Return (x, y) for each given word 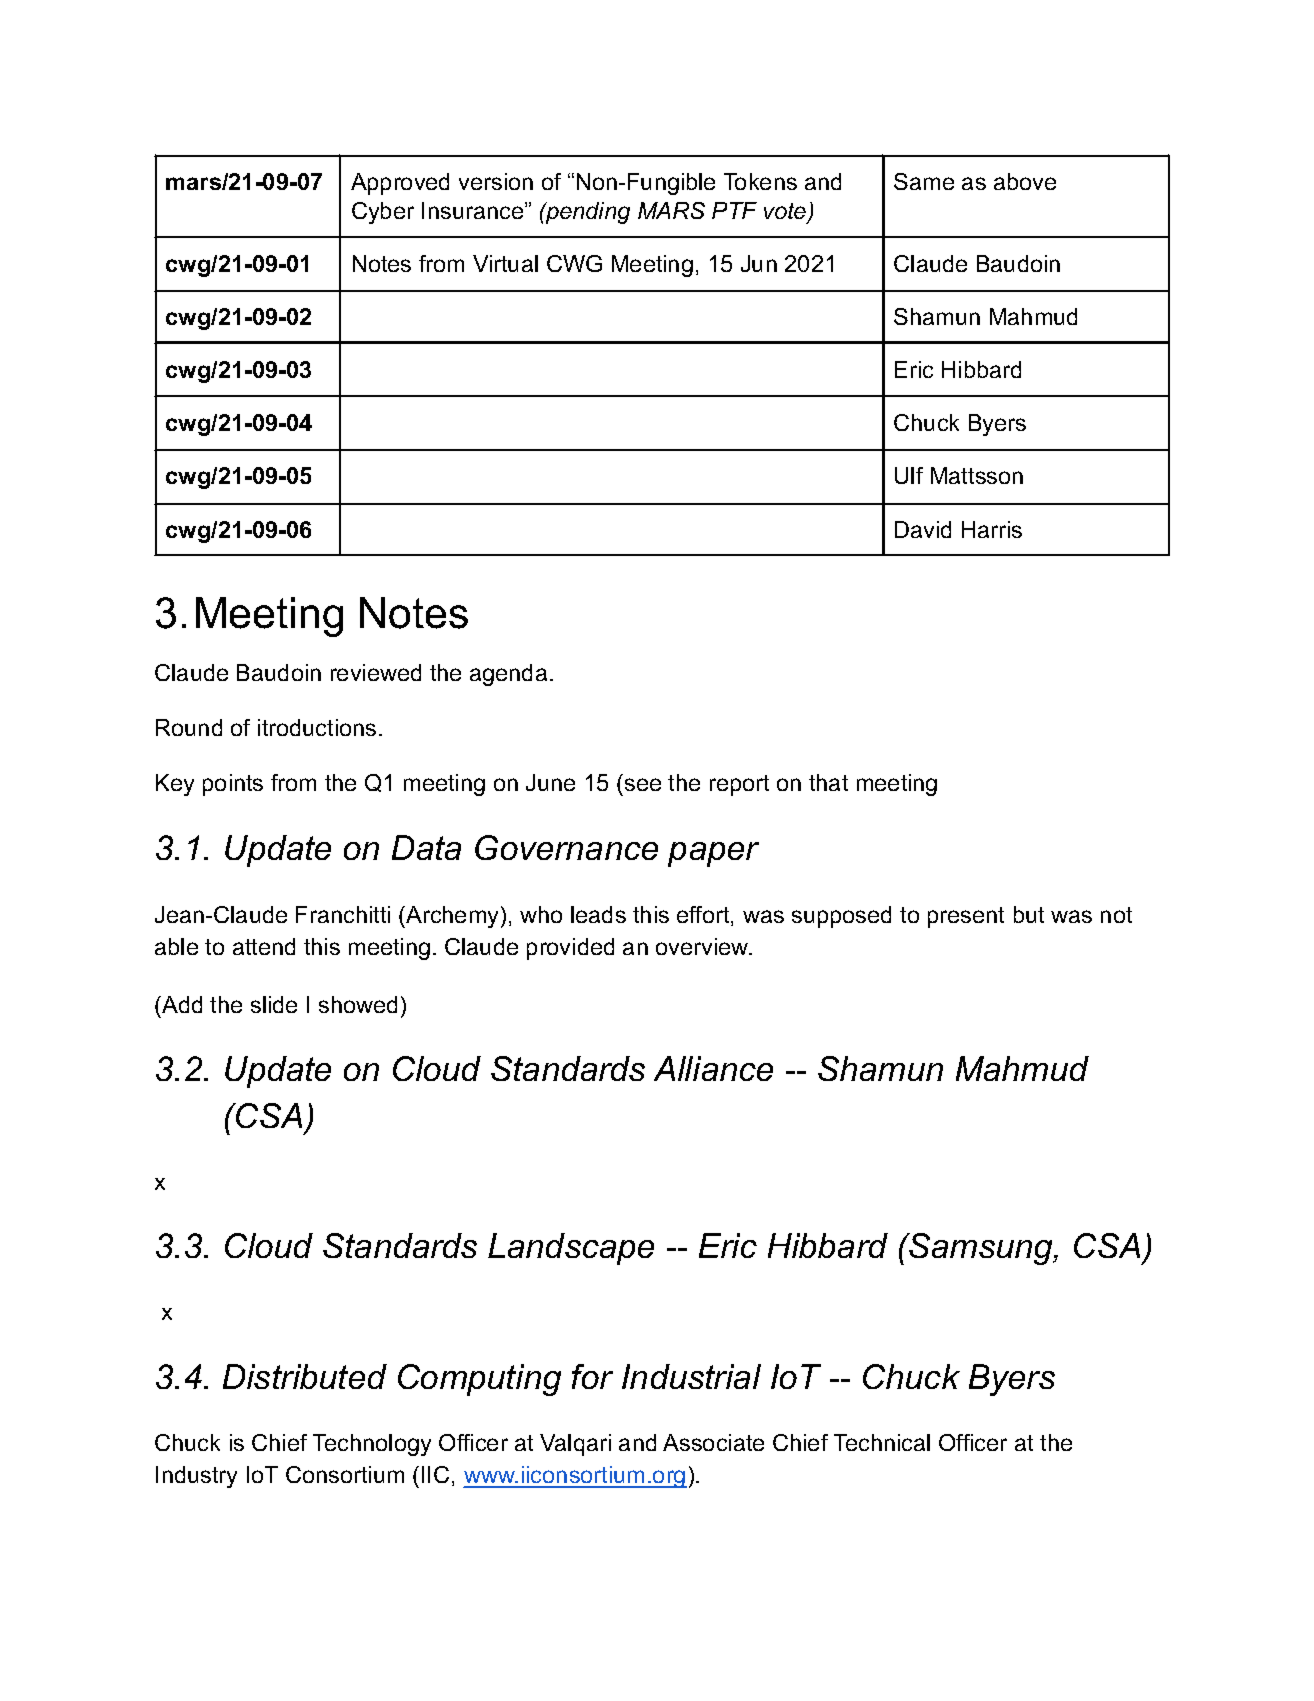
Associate (713, 1442)
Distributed (305, 1376)
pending (587, 213)
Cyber (383, 213)
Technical (882, 1442)
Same (924, 181)
